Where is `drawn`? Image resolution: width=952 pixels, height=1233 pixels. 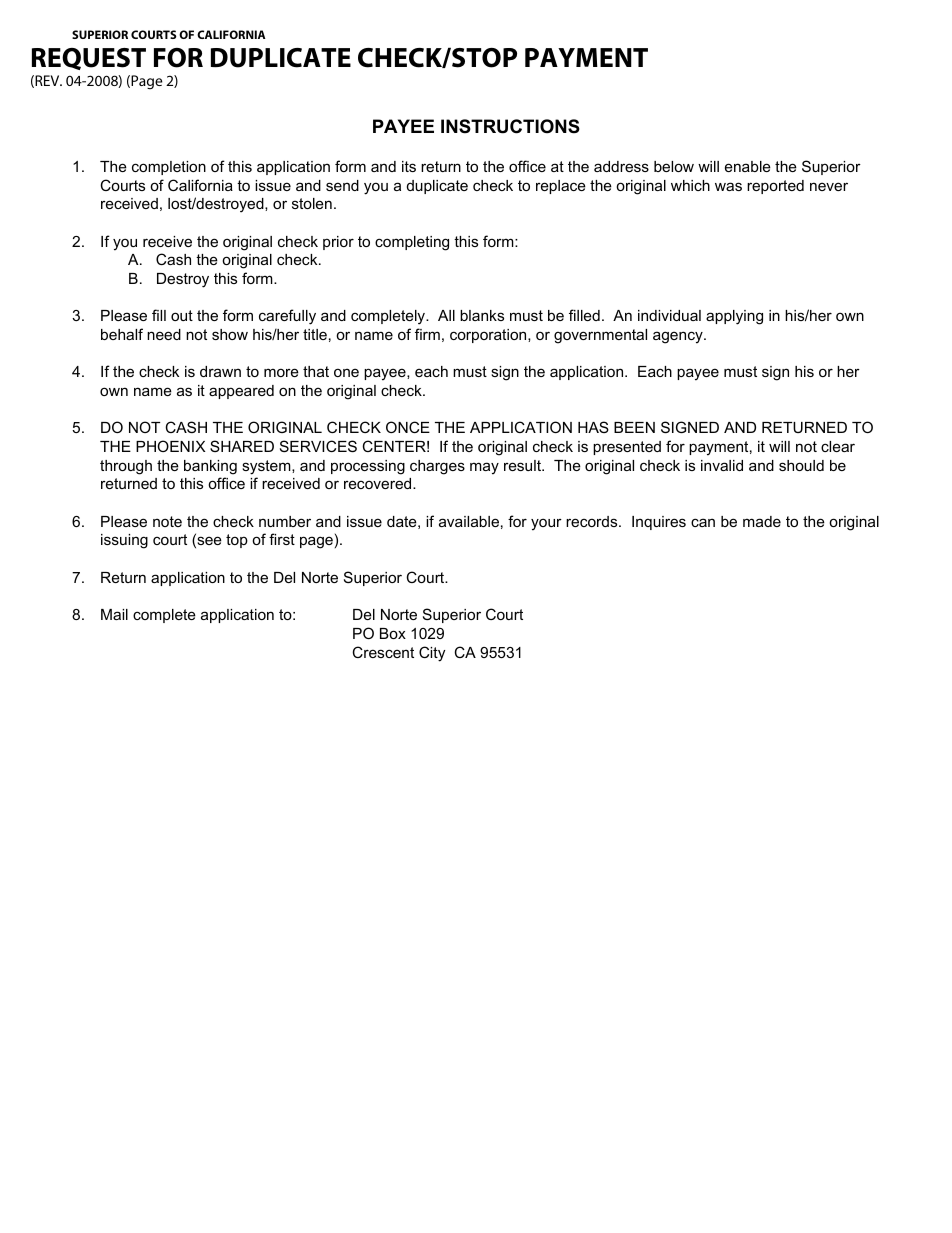
drawn is located at coordinates (220, 371).
